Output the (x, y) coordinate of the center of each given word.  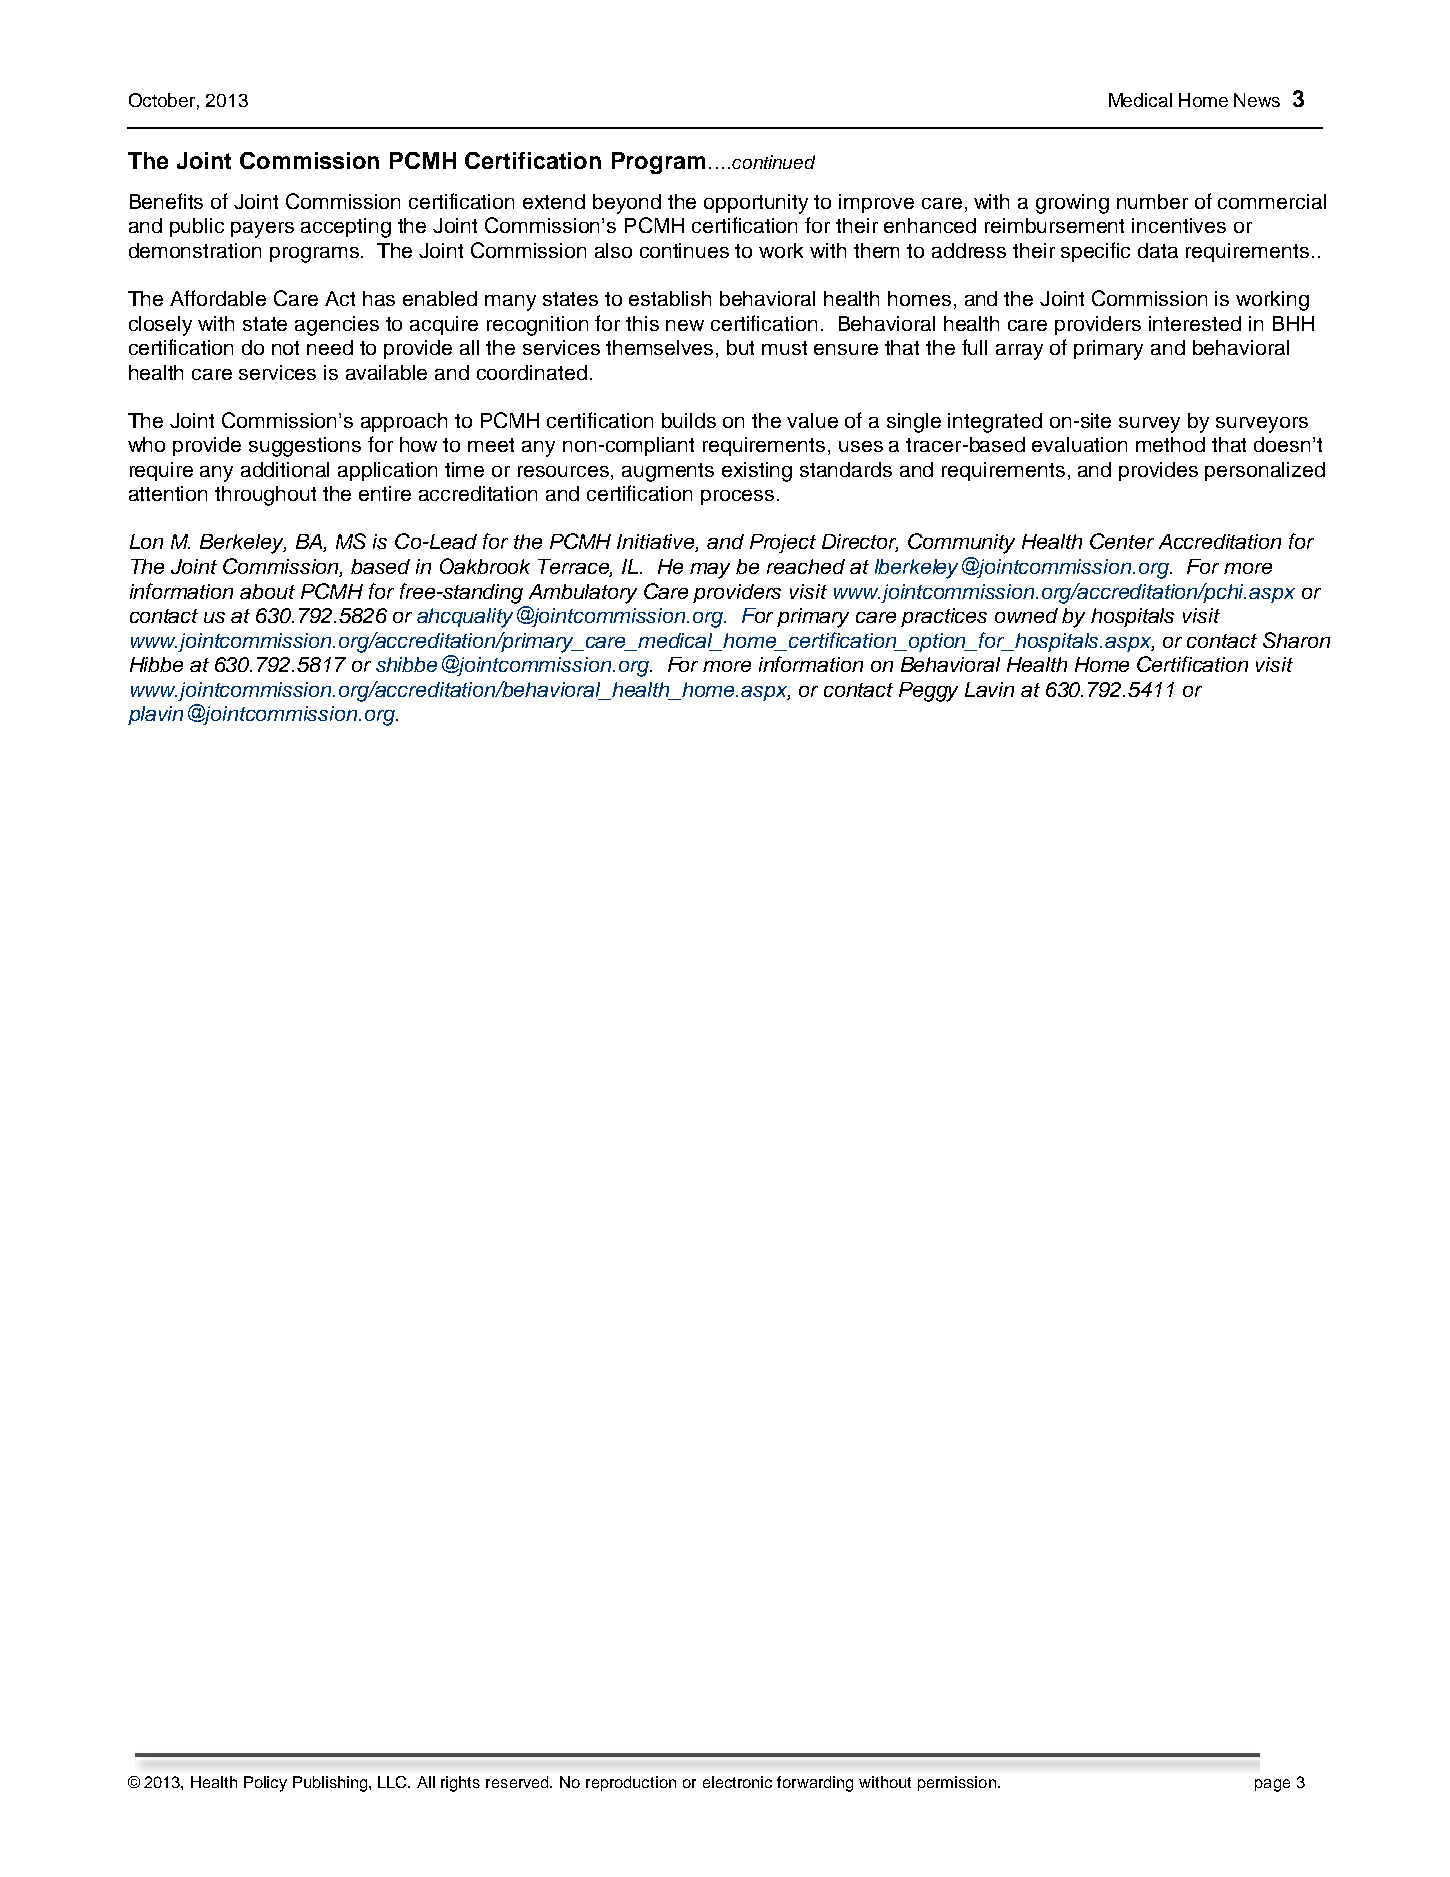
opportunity (756, 204)
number (1152, 201)
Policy (265, 1784)
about (267, 591)
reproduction (631, 1783)
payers (262, 230)
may (710, 571)
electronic (737, 1782)
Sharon (1296, 640)
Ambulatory (583, 594)
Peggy (928, 692)
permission (957, 1783)
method (1170, 444)
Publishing (331, 1784)
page (1272, 1785)
